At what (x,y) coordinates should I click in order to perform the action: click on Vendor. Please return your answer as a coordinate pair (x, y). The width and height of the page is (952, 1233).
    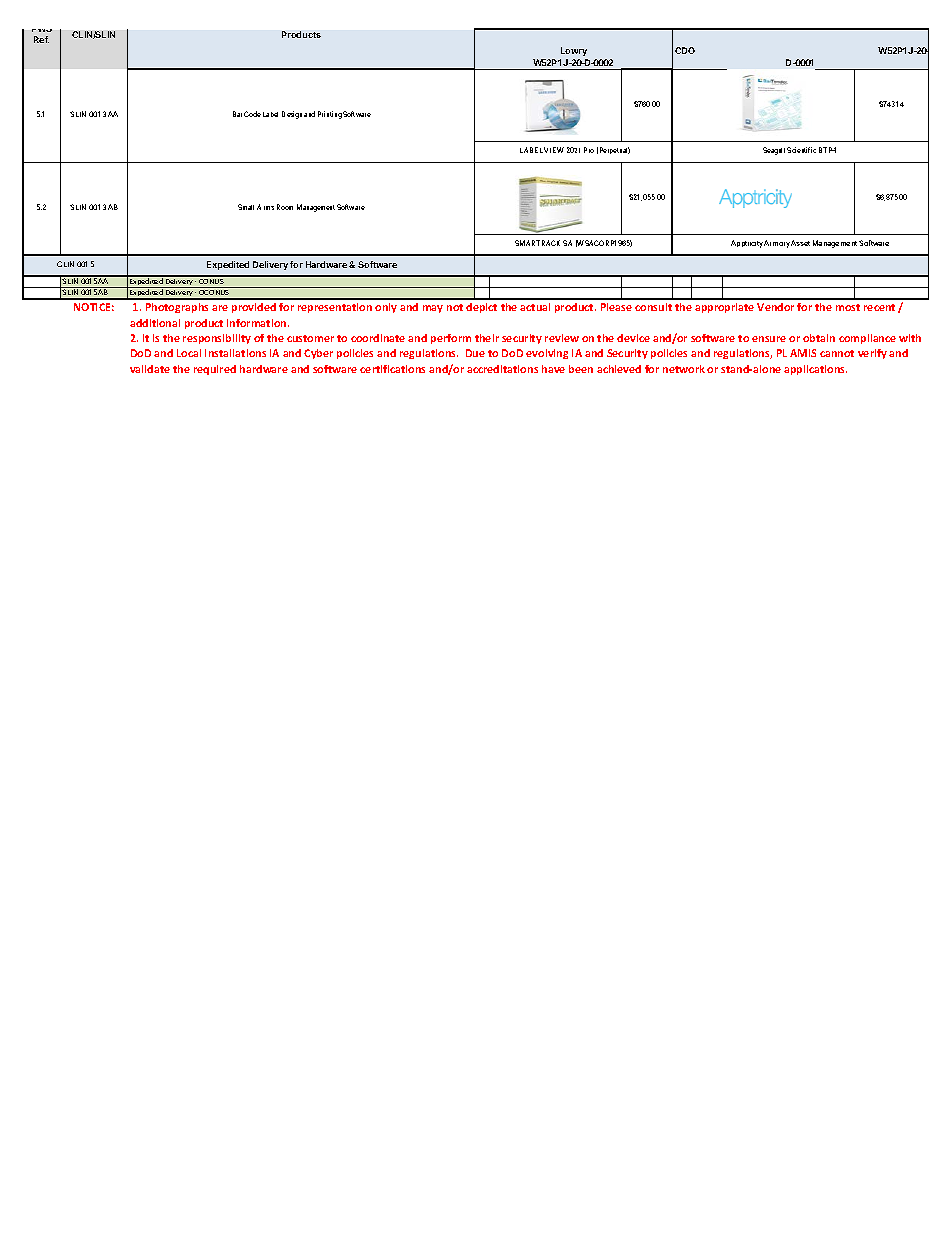
    Looking at the image, I should click on (775, 307).
